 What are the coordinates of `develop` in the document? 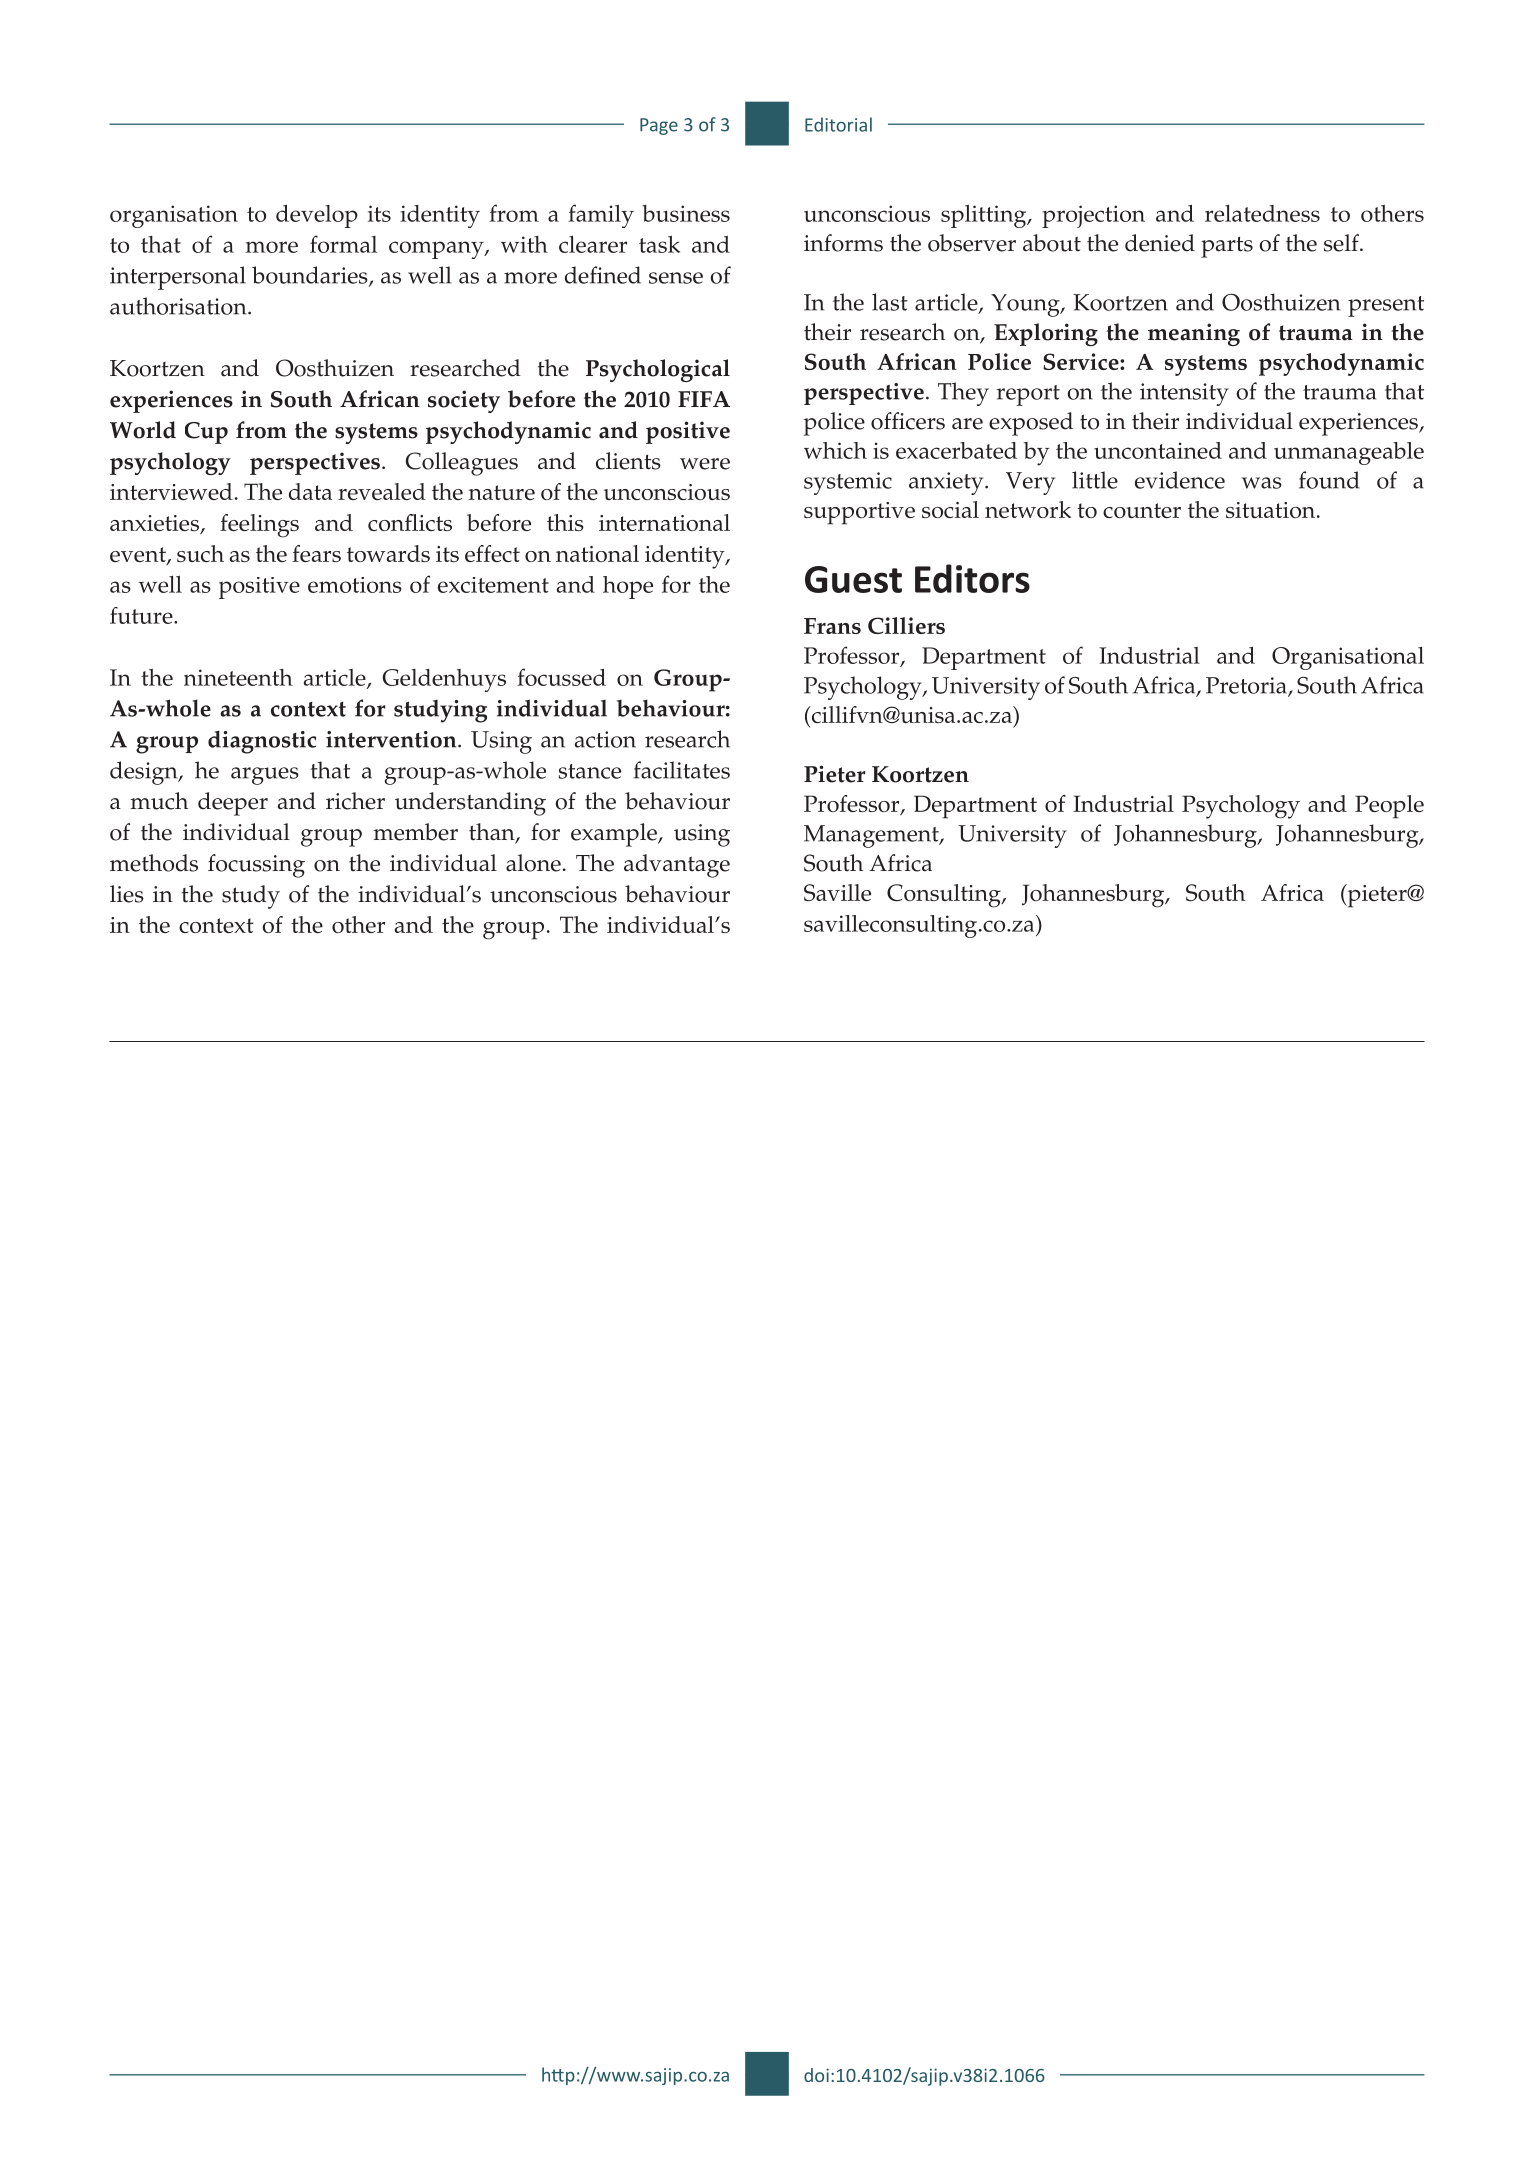 It's located at (317, 216).
